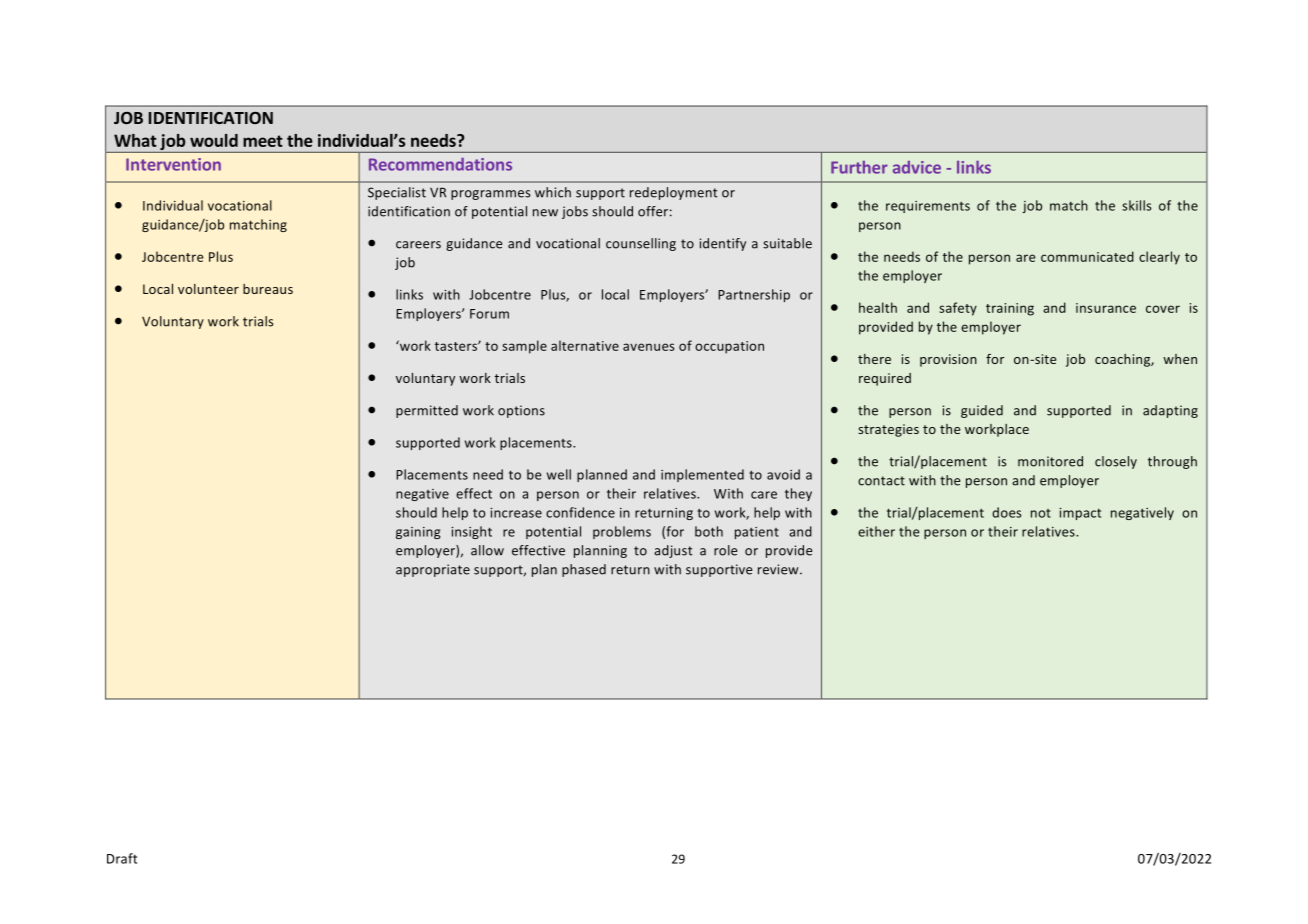 Image resolution: width=1308 pixels, height=924 pixels. Describe the element at coordinates (648, 347) in the page. I see `avenues` at that location.
